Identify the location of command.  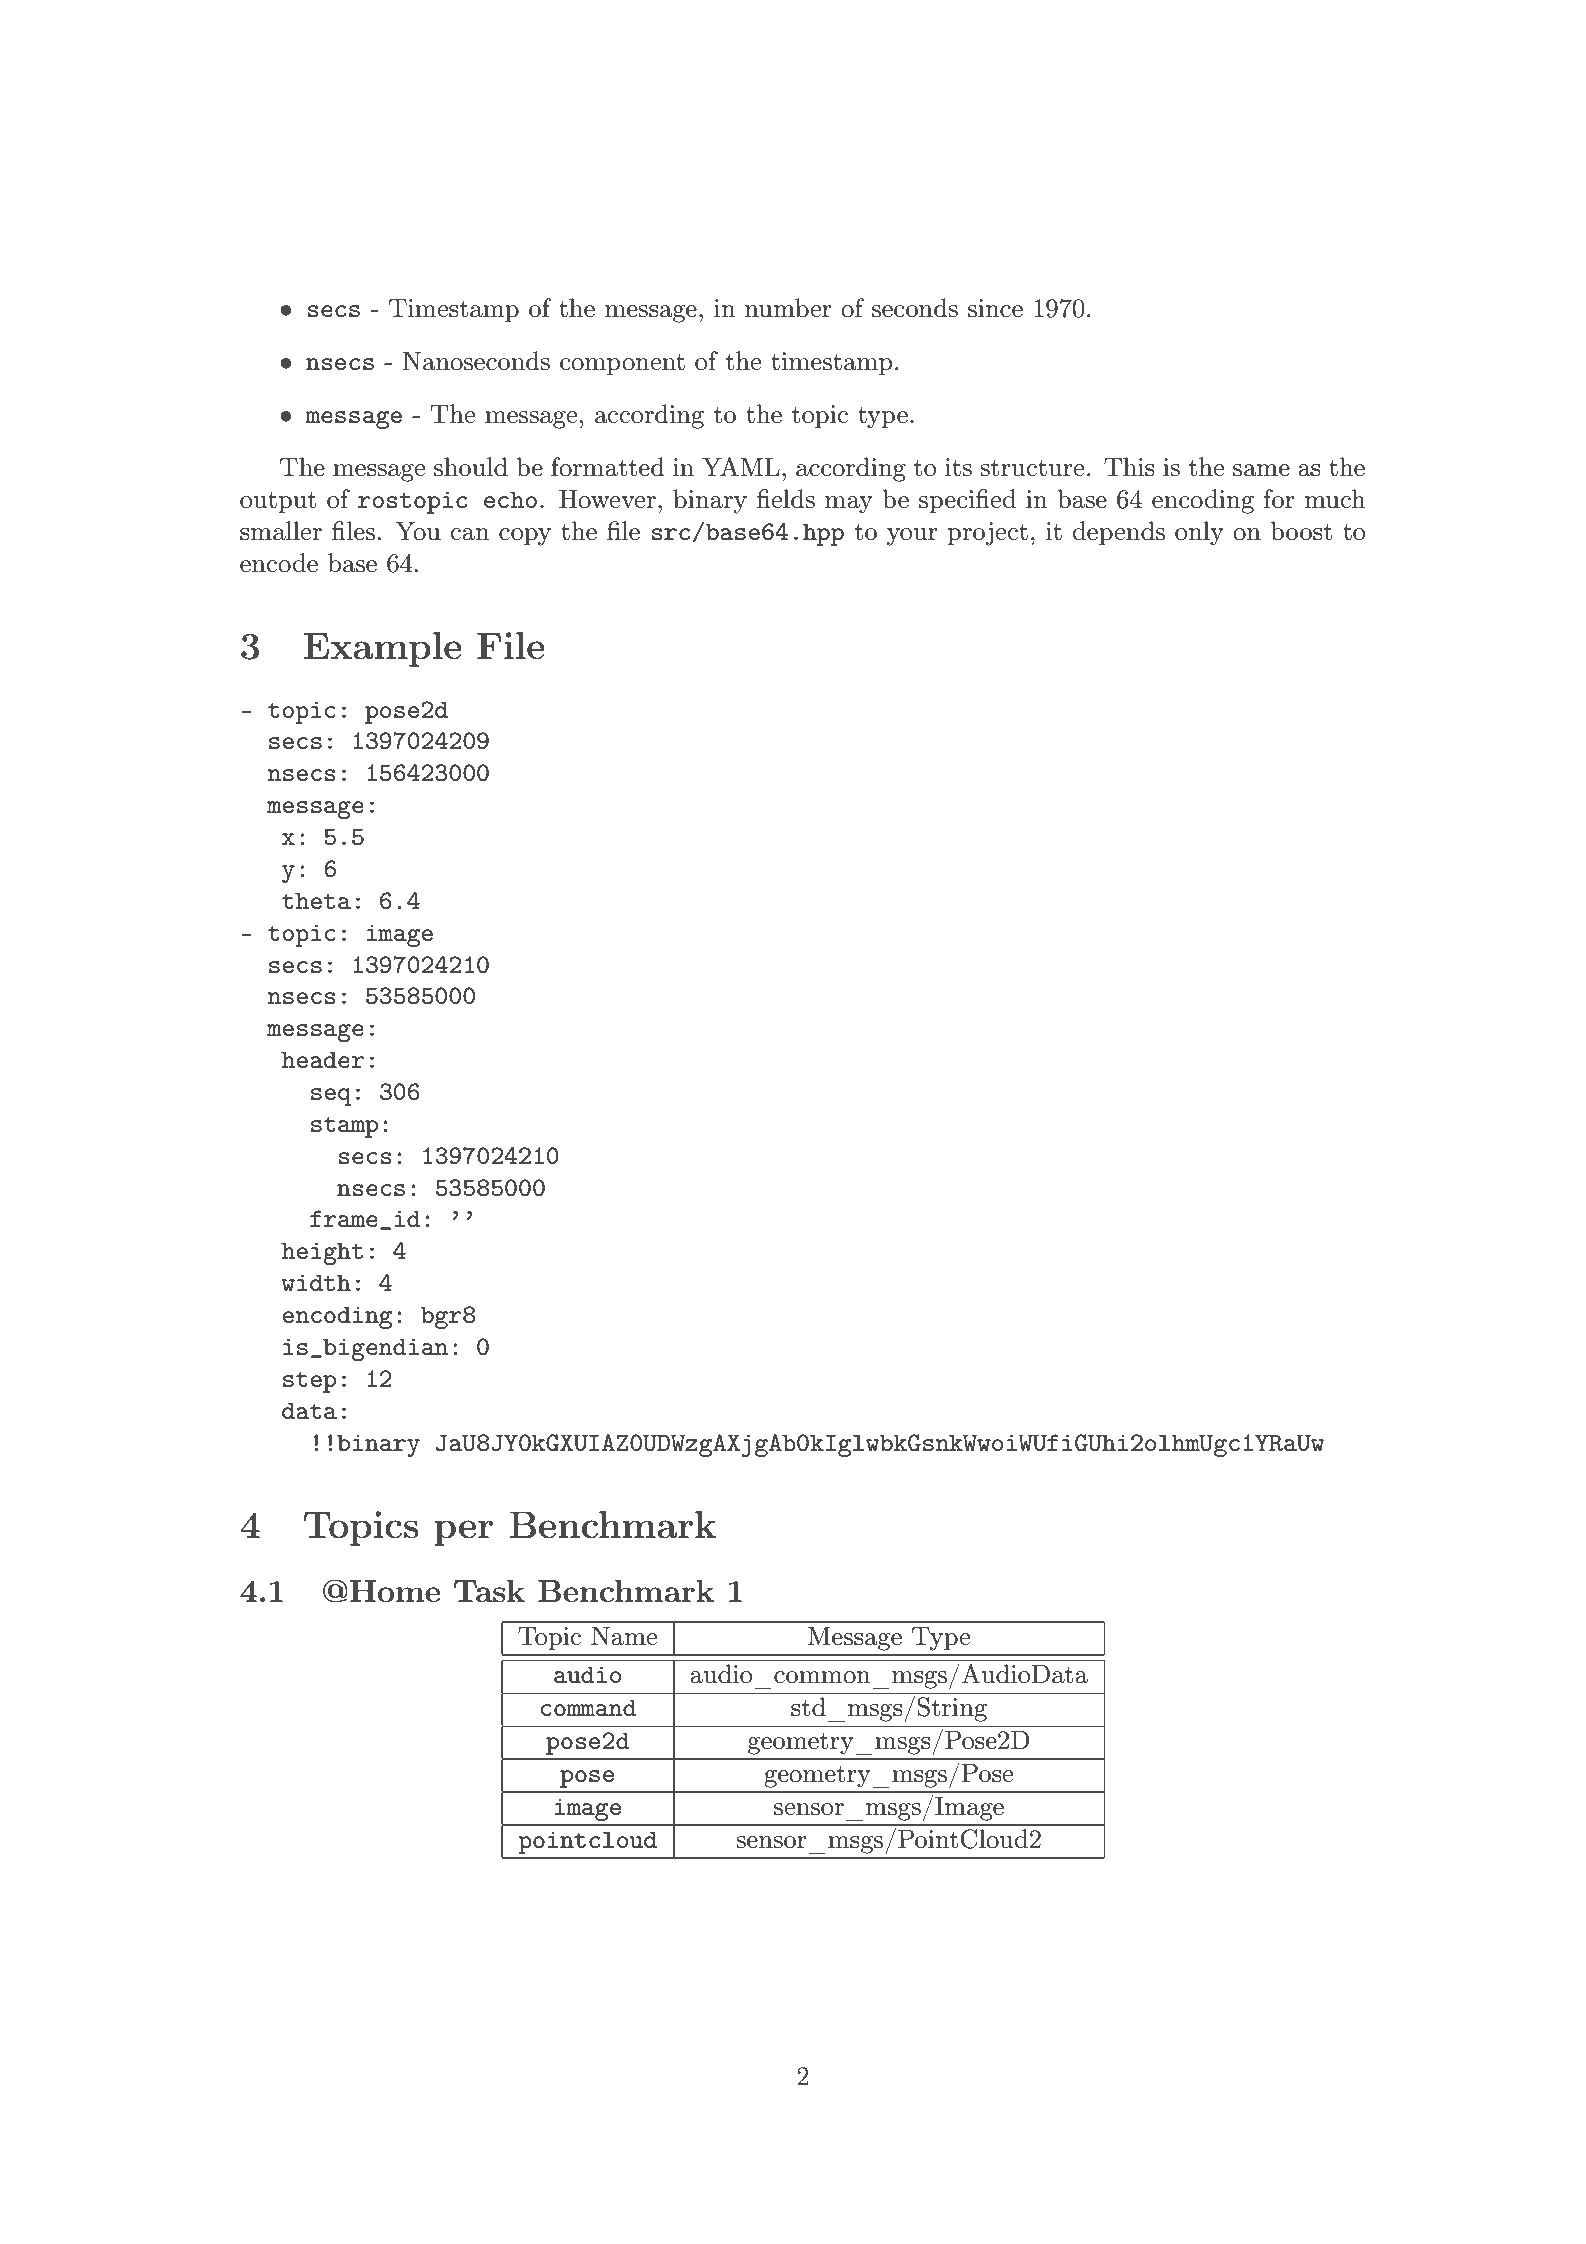
(589, 1707).
